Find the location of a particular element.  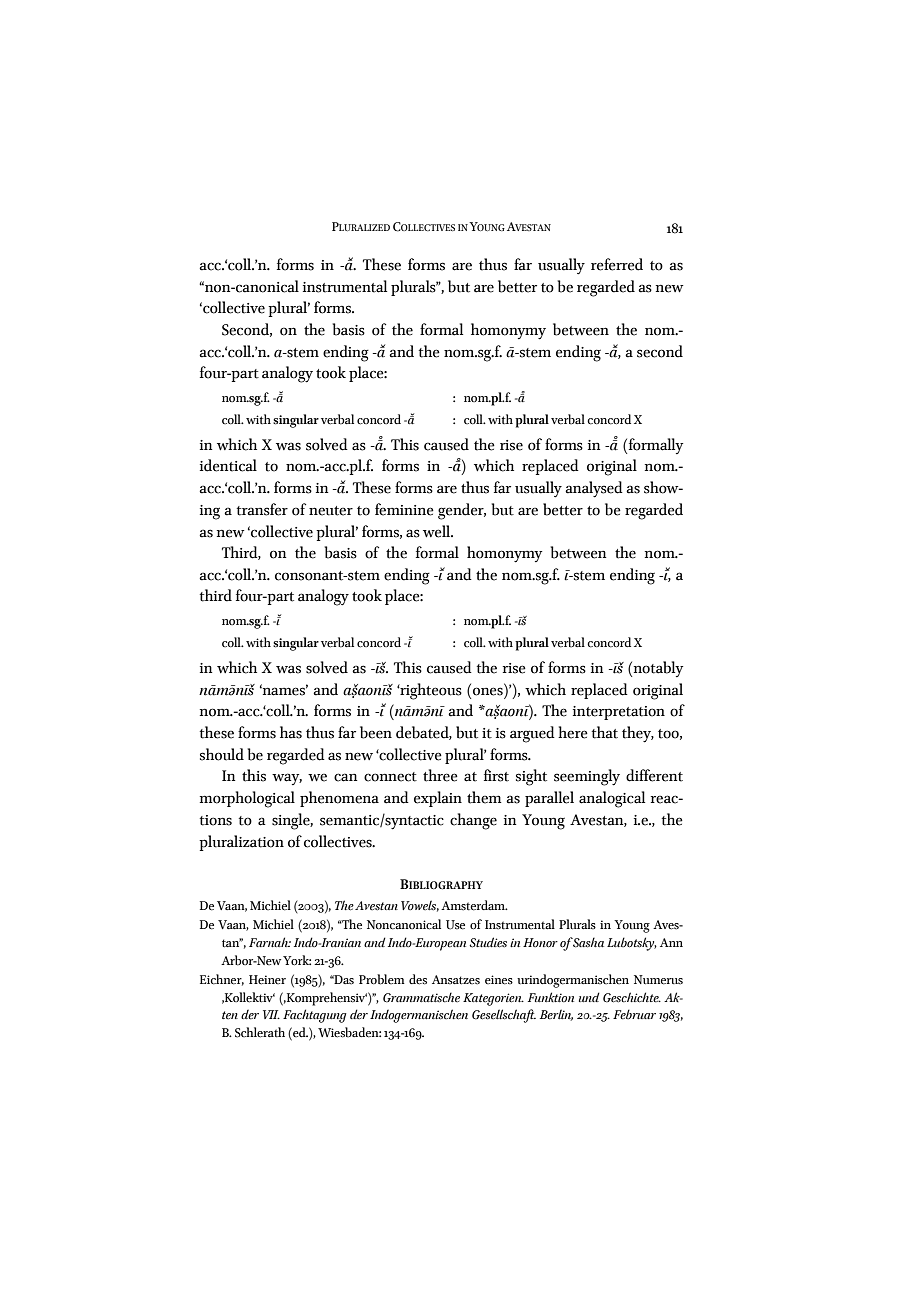

well is located at coordinates (438, 531).
